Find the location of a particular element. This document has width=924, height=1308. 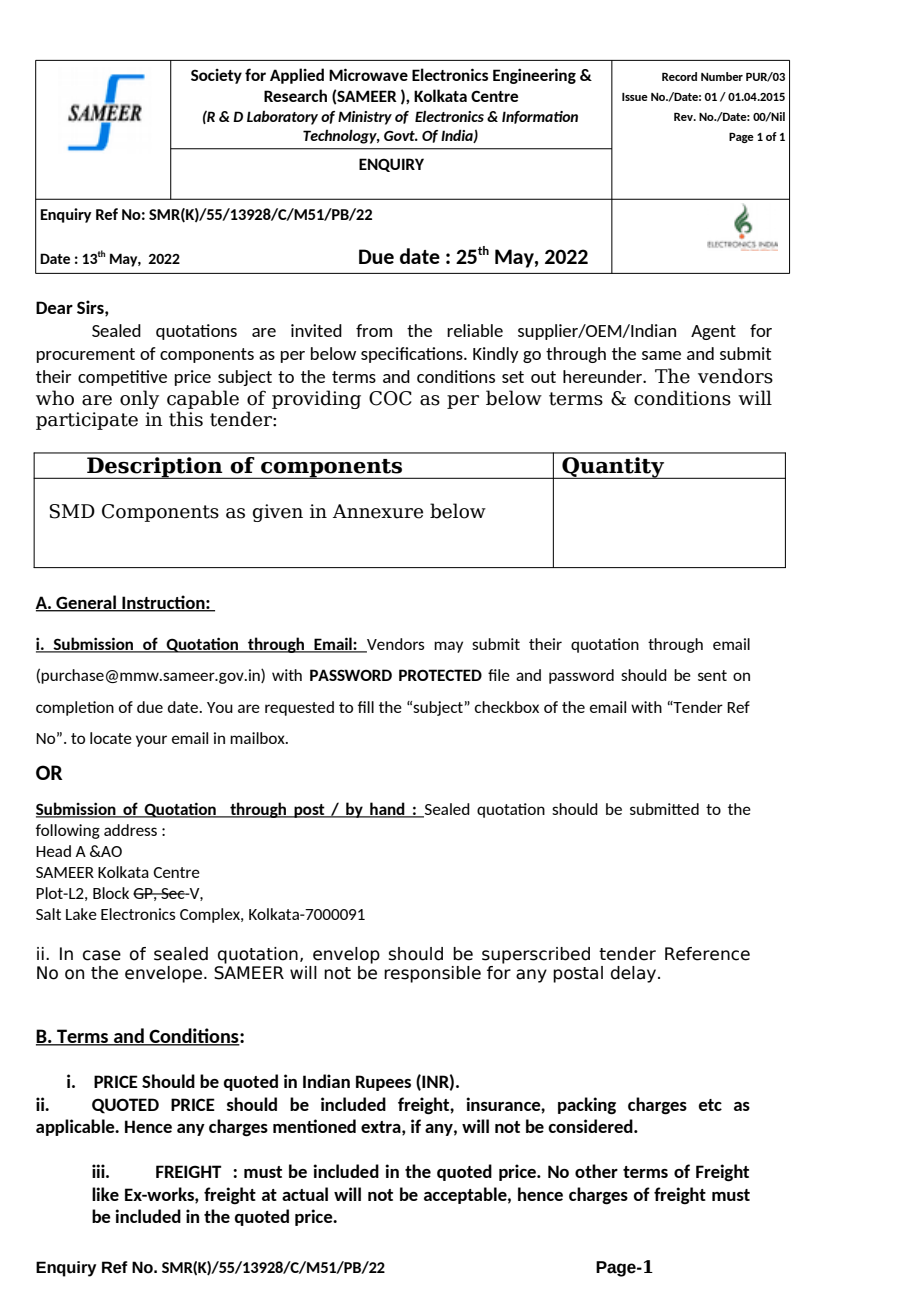

COC is located at coordinates (390, 398).
